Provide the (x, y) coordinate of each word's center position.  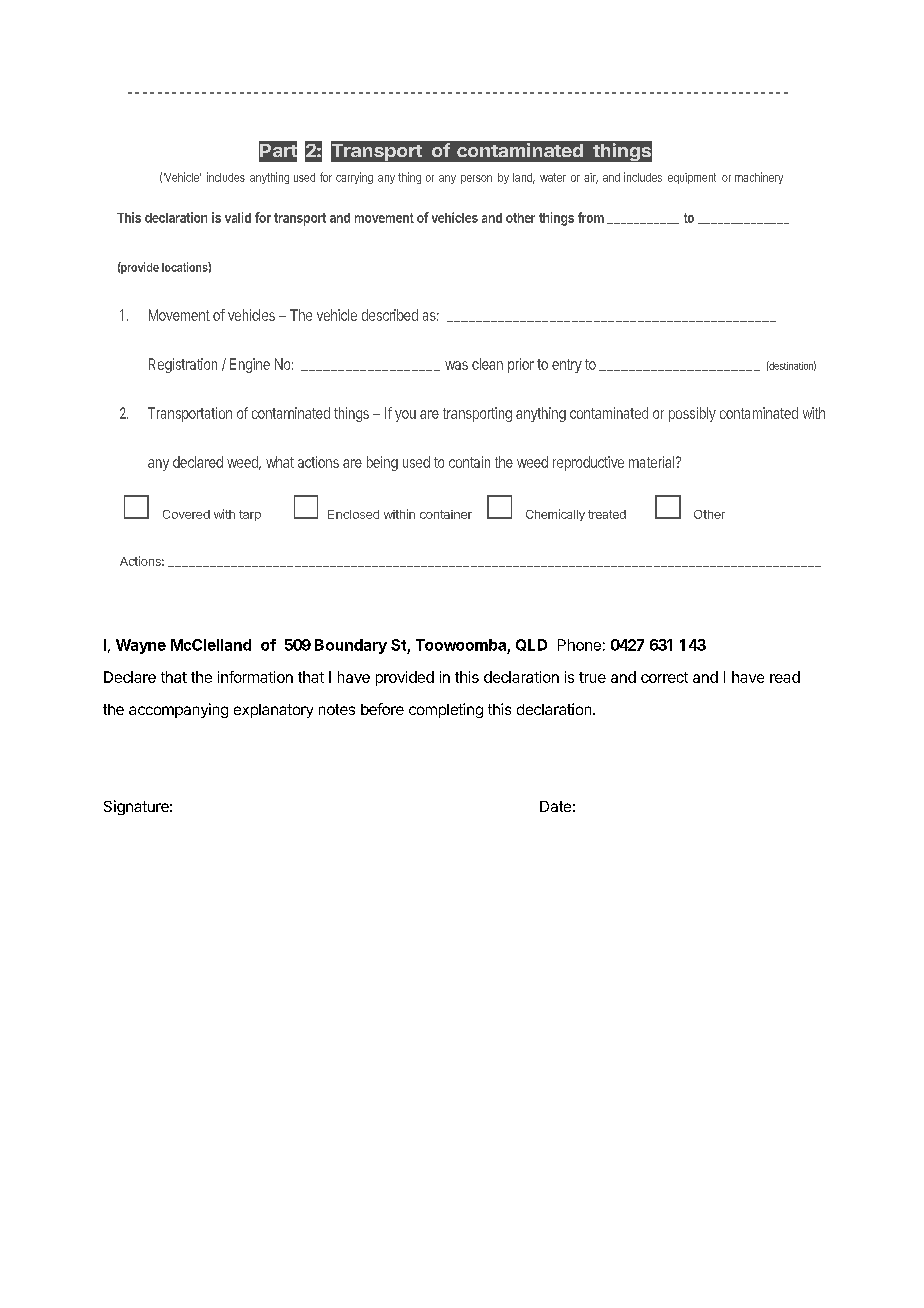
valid (238, 217)
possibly (692, 414)
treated (607, 514)
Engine (250, 365)
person (476, 179)
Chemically (555, 515)
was (456, 365)
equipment (692, 178)
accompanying (178, 710)
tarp (250, 515)
